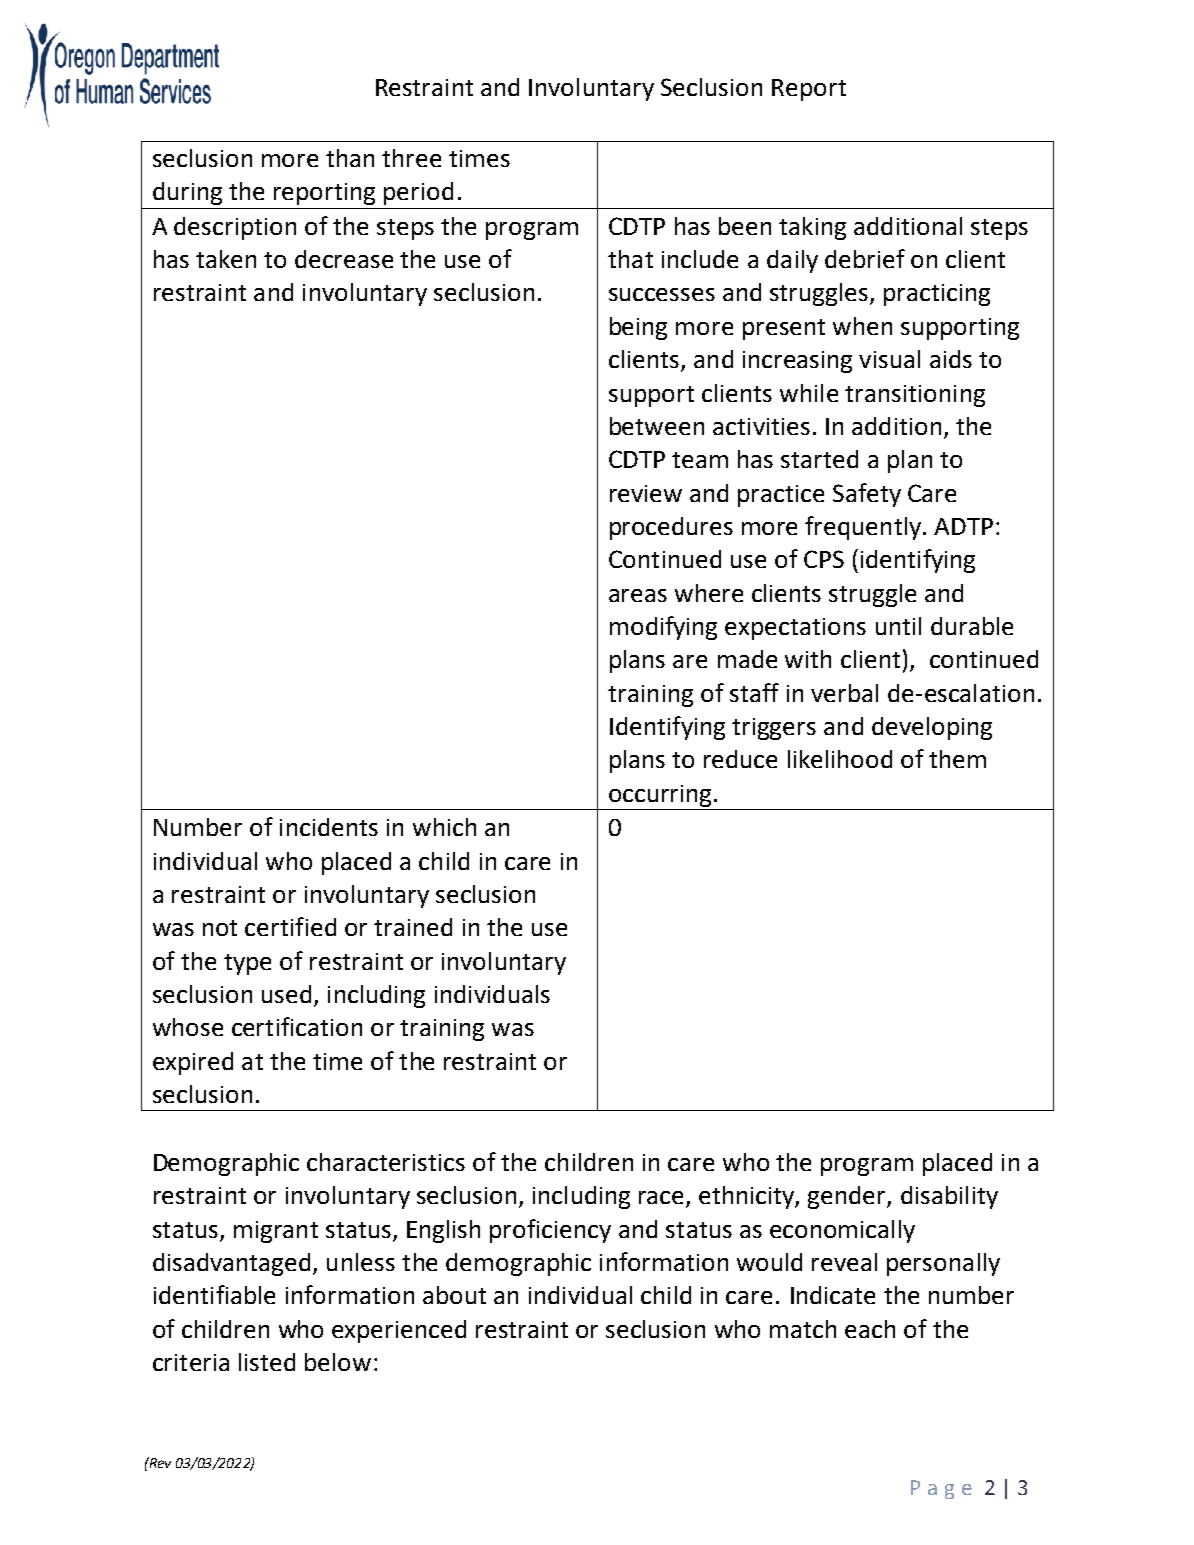 The height and width of the document is (1545, 1194). I want to click on certified, so click(290, 926).
